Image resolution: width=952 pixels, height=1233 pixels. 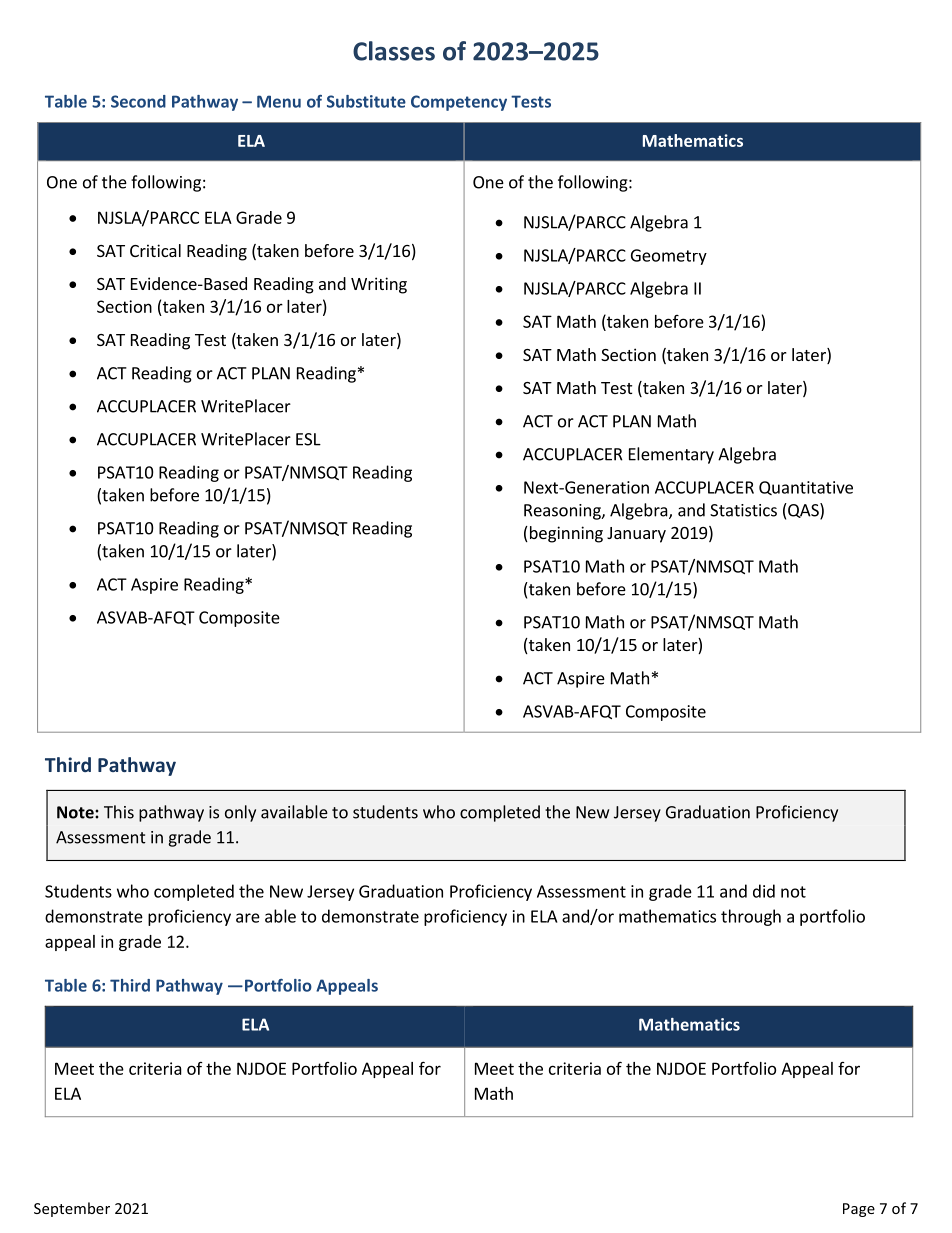 What do you see at coordinates (459, 103) in the screenshot?
I see `Competency` at bounding box center [459, 103].
